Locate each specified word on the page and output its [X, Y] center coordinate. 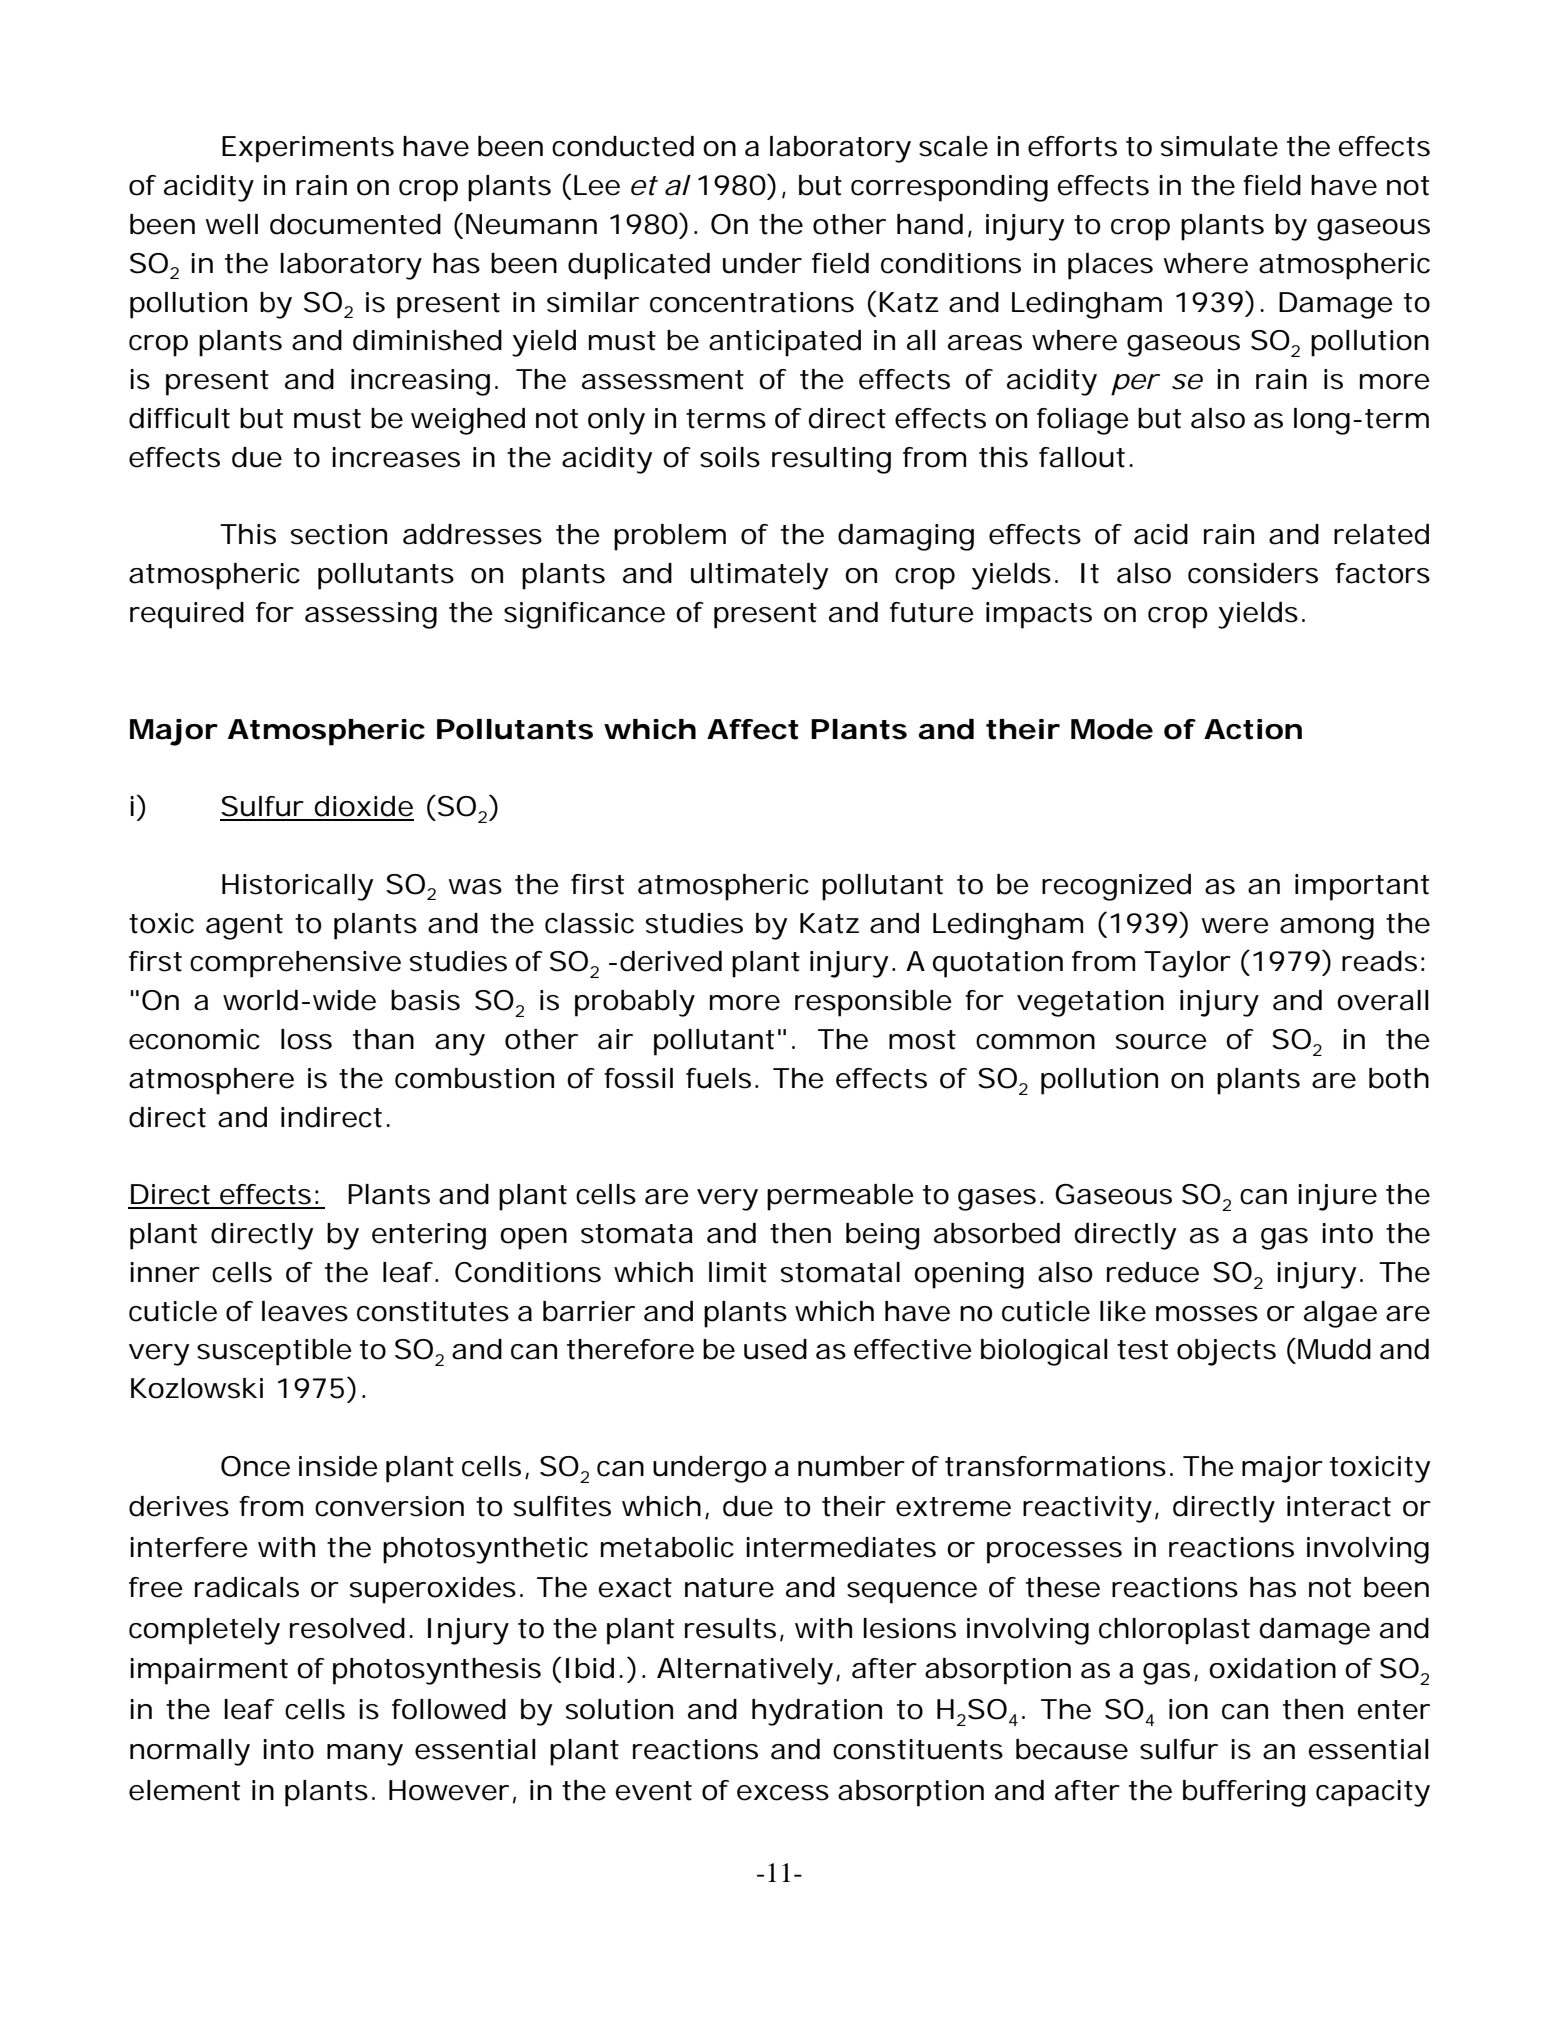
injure [1337, 1197]
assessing [371, 615]
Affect [753, 729]
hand [930, 224]
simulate [1219, 146]
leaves [305, 1311]
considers [1253, 573]
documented [355, 224]
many [365, 1755]
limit [738, 1272]
